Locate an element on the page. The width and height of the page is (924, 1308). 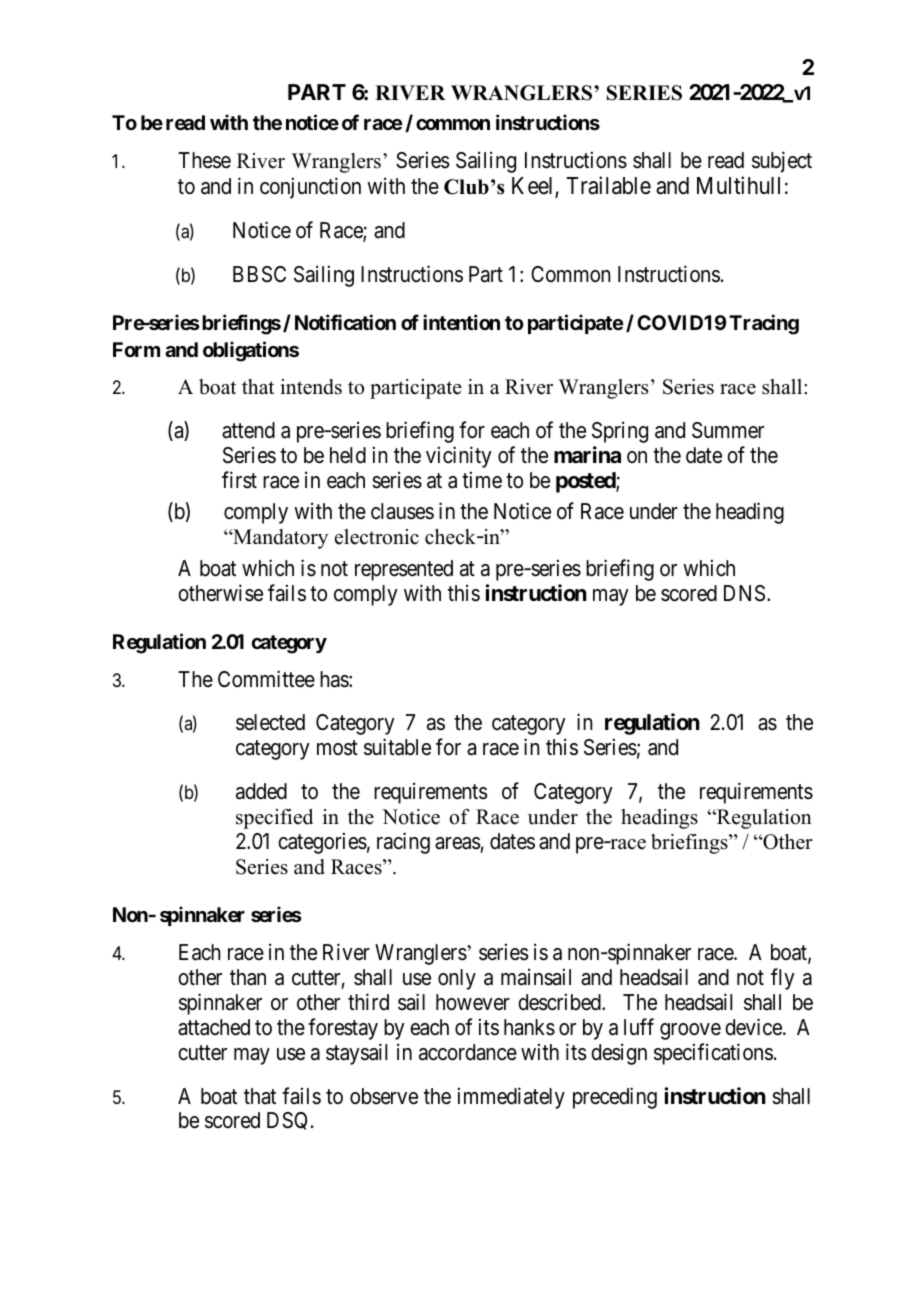
These is located at coordinates (204, 160).
